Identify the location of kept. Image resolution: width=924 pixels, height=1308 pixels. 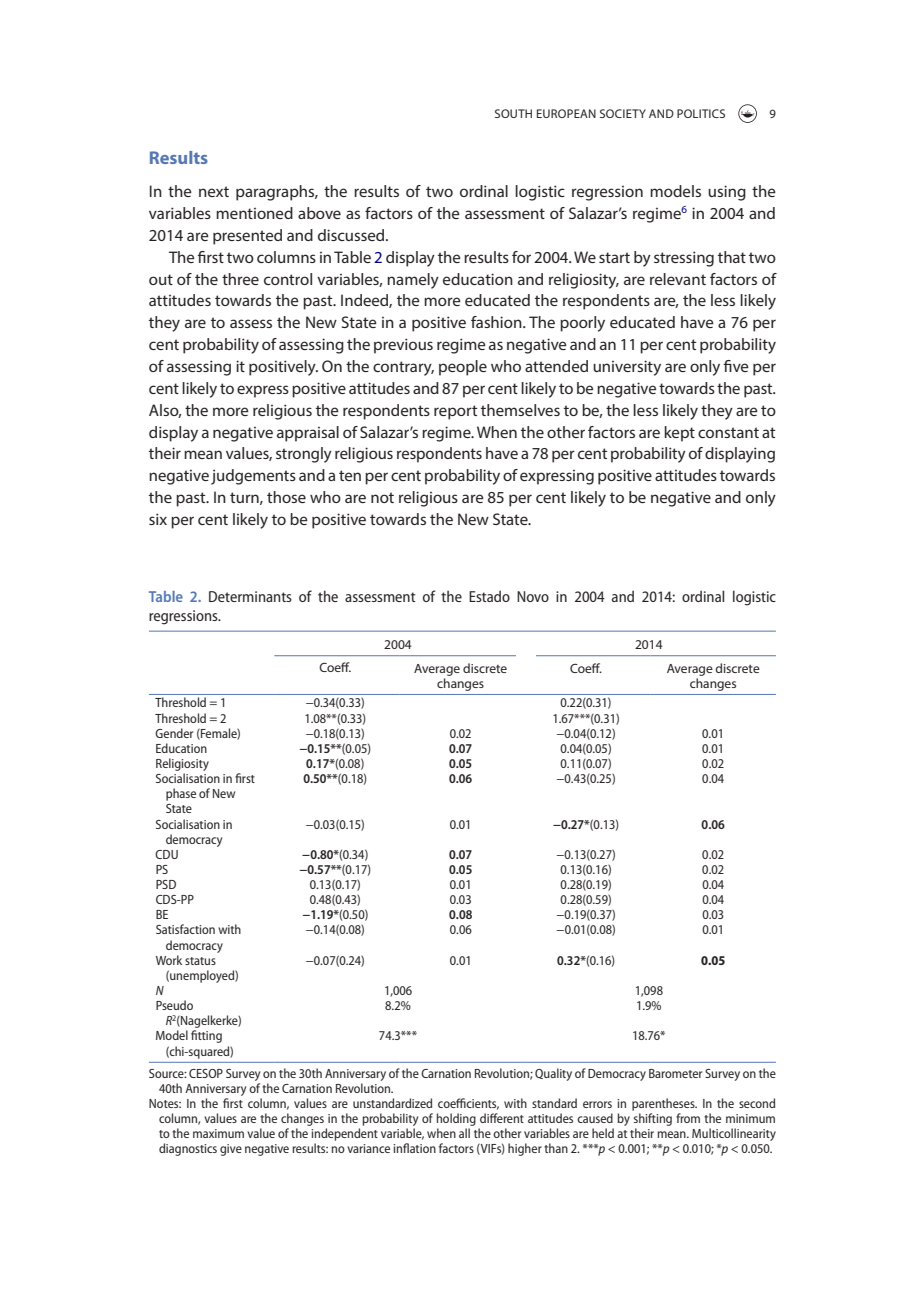
(679, 434).
